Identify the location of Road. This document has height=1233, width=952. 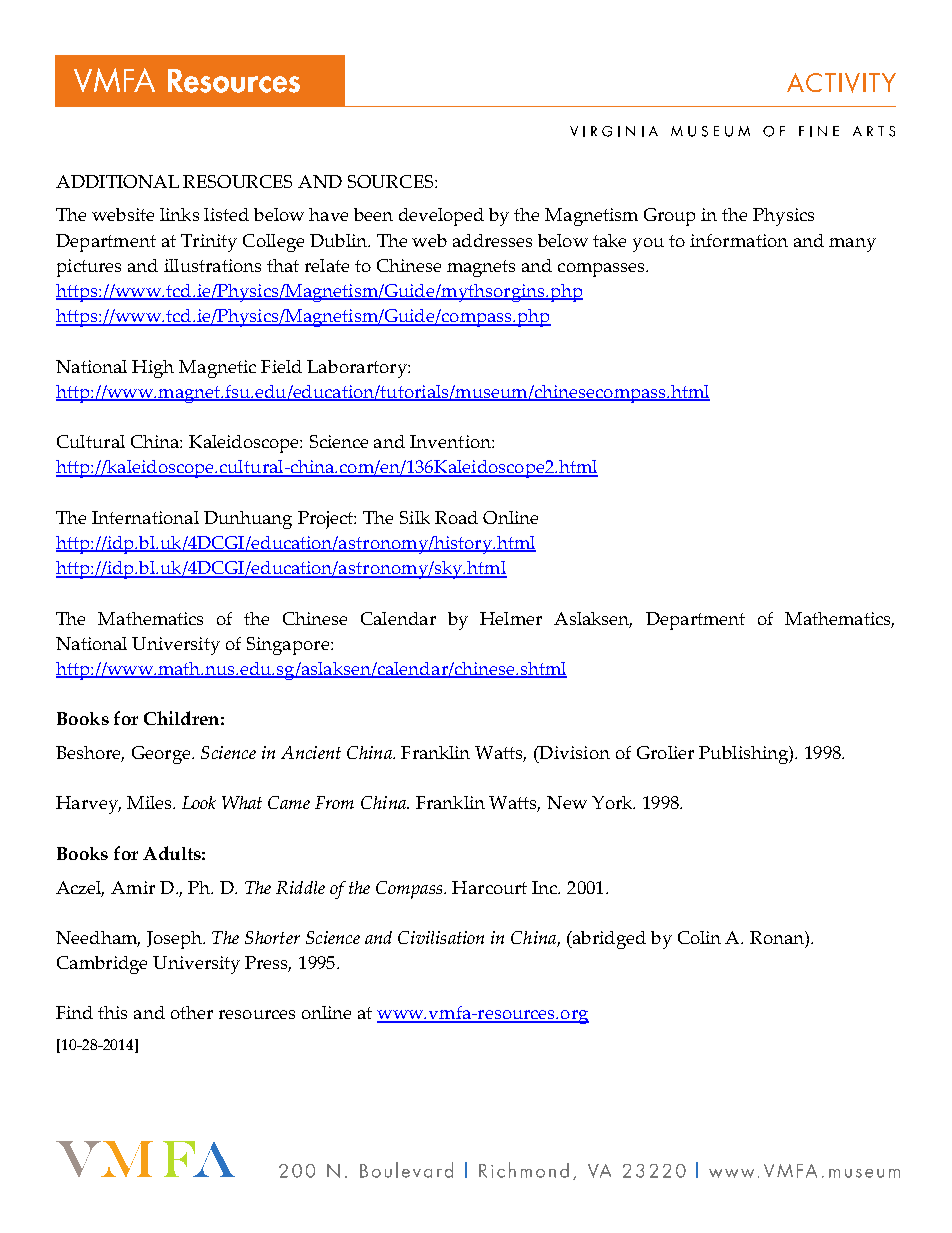
(456, 517).
